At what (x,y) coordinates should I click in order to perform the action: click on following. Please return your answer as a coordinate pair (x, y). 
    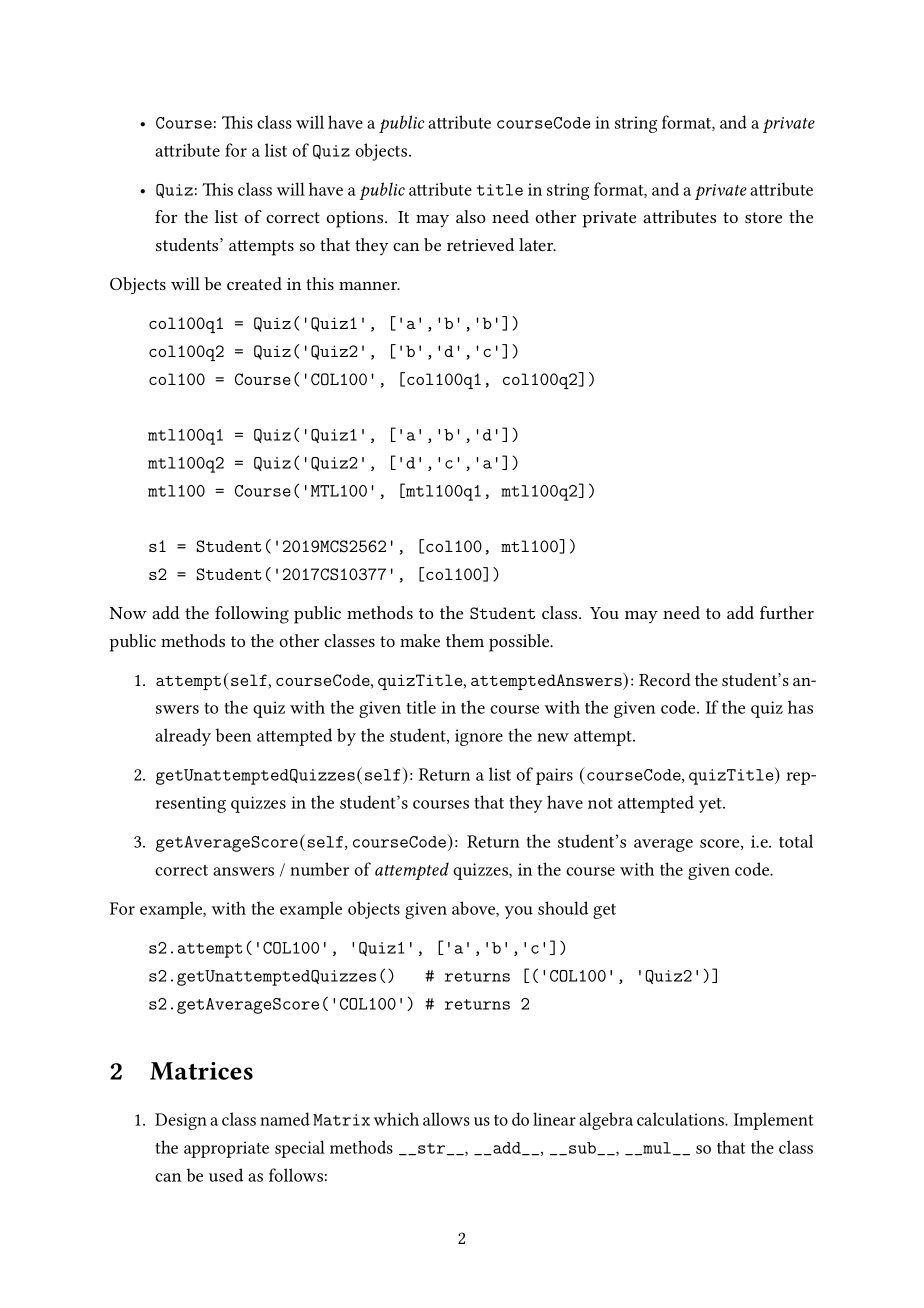
    Looking at the image, I should click on (252, 615).
